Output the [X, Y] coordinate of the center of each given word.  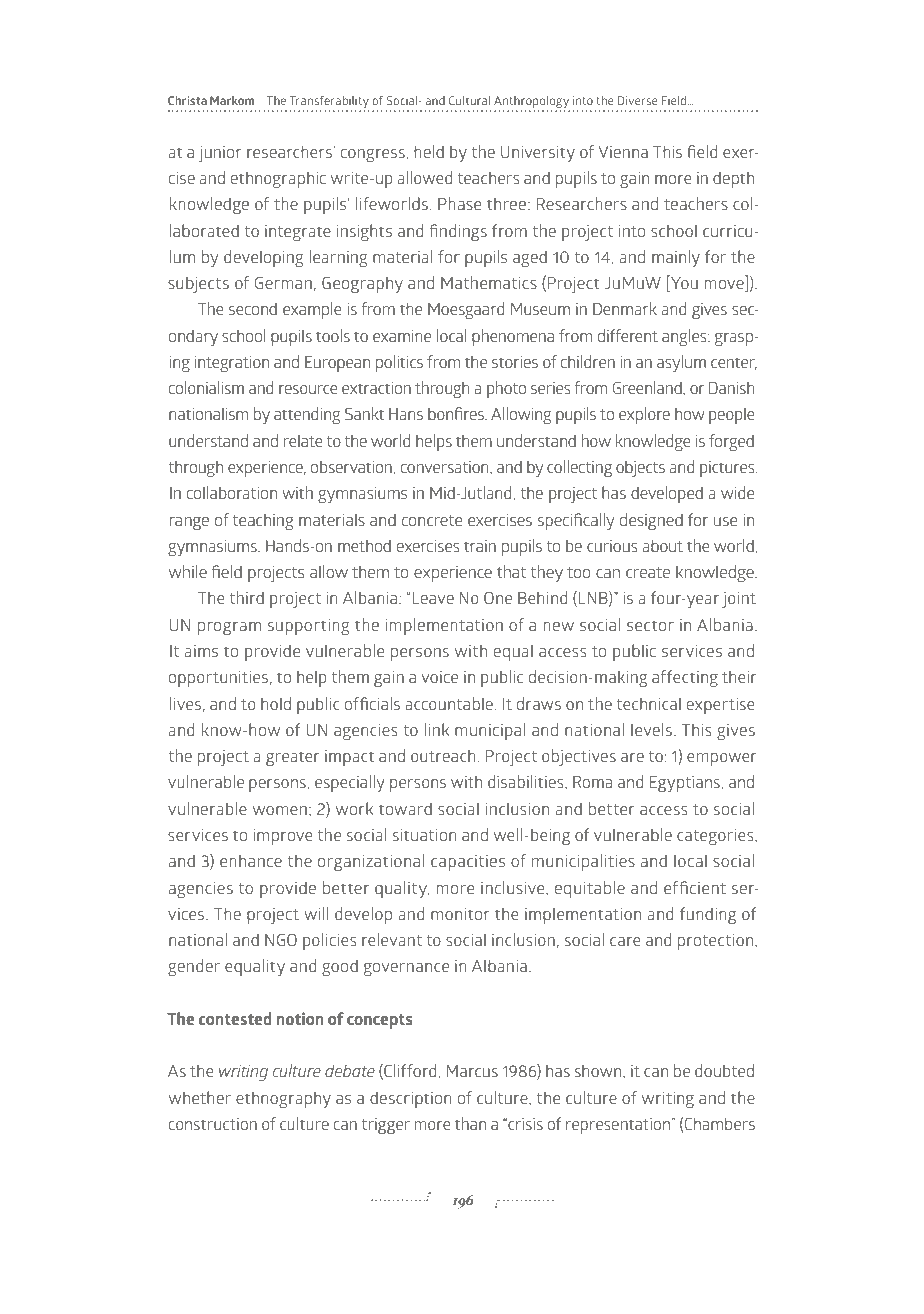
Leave [433, 598]
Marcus [472, 1071]
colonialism [206, 387]
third [247, 597]
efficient [695, 887]
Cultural [469, 100]
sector [650, 625]
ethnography [283, 1099]
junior [220, 154]
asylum [681, 363]
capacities [468, 863]
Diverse [637, 100]
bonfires [457, 413]
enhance [251, 860]
